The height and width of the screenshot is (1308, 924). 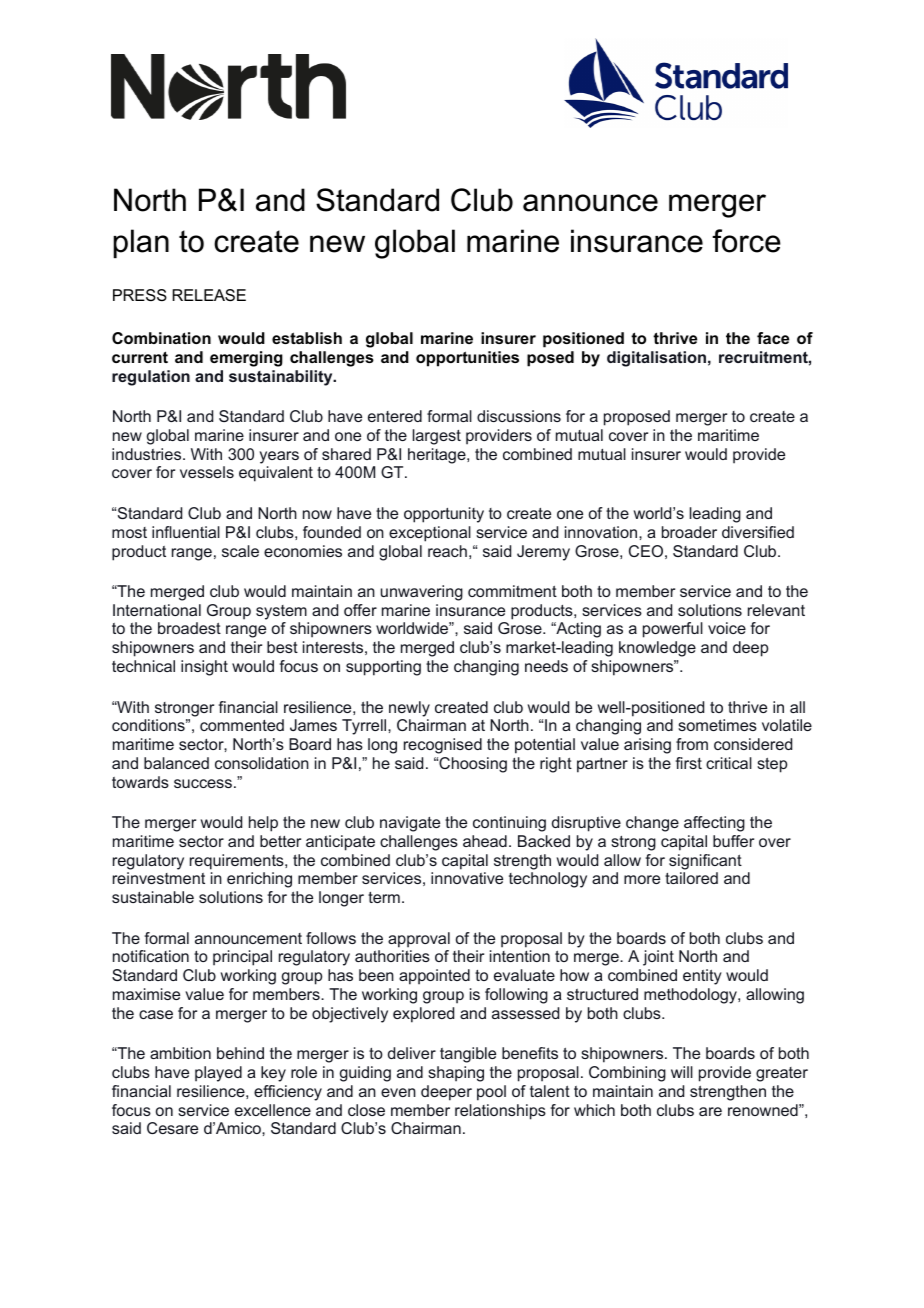 I want to click on played, so click(x=218, y=1074).
